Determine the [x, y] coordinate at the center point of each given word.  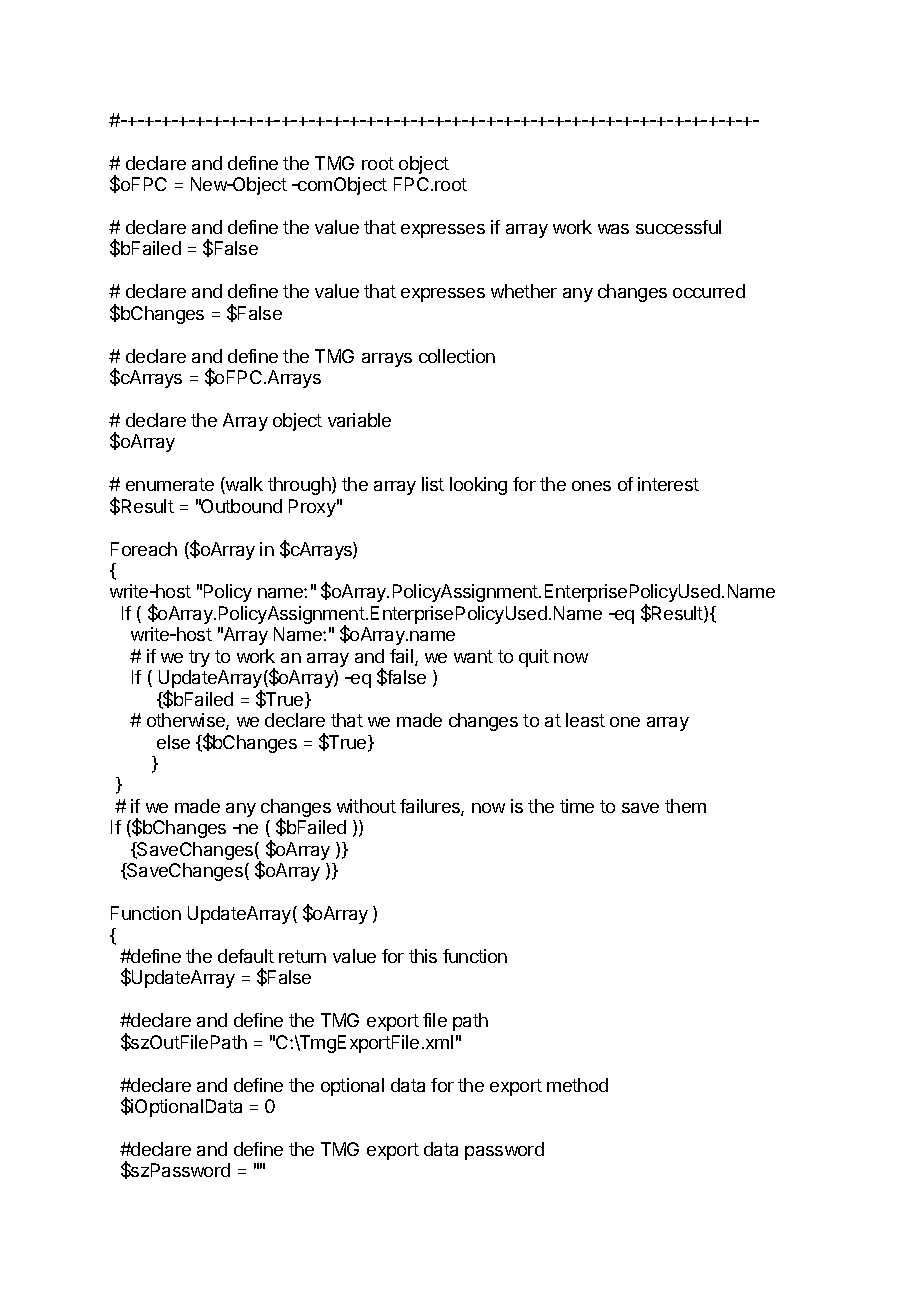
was [613, 229]
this [423, 956]
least [585, 720]
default [246, 956]
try [199, 658]
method [577, 1085]
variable [359, 420]
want [473, 656]
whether [524, 291]
